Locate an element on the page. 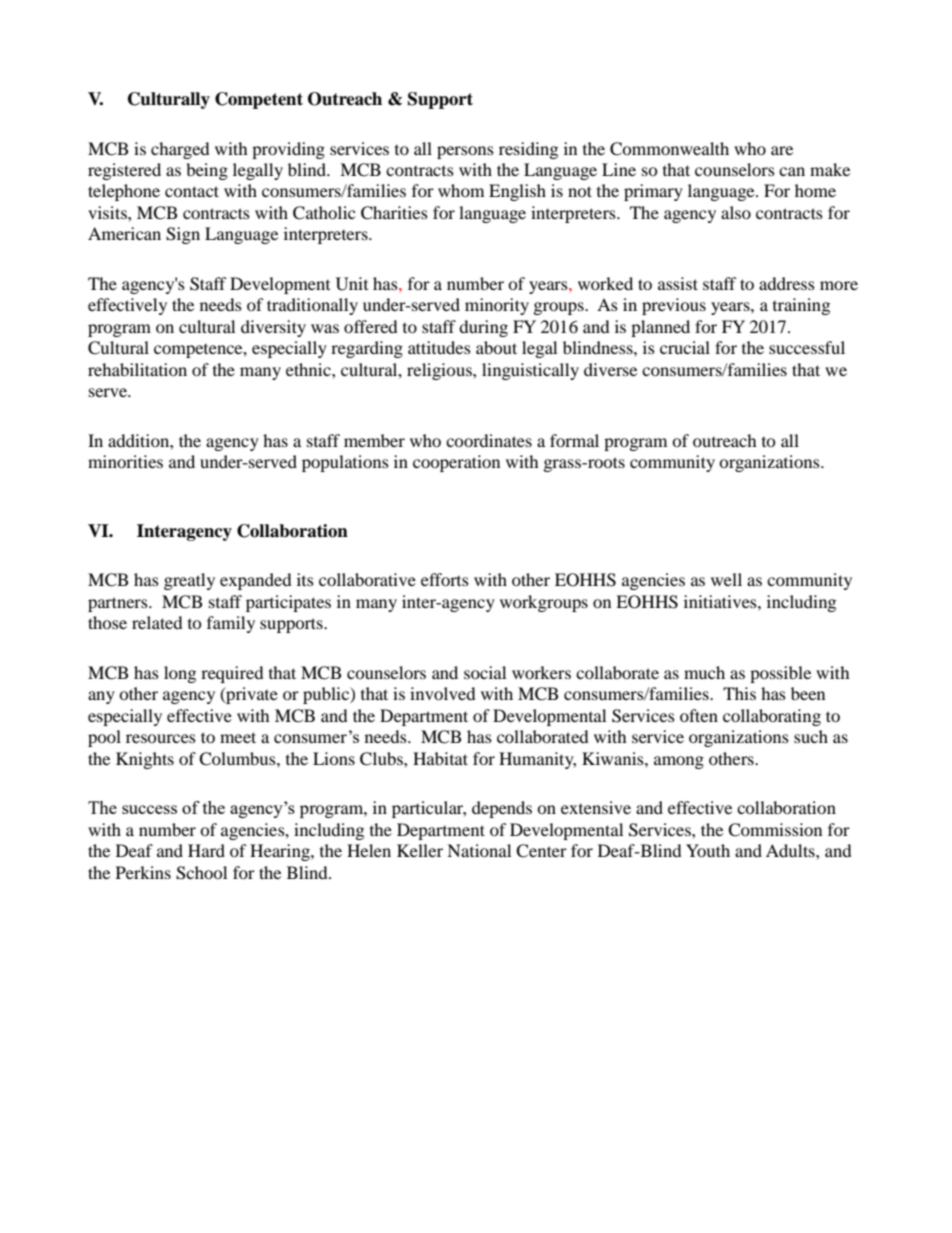  efforts is located at coordinates (445, 579).
